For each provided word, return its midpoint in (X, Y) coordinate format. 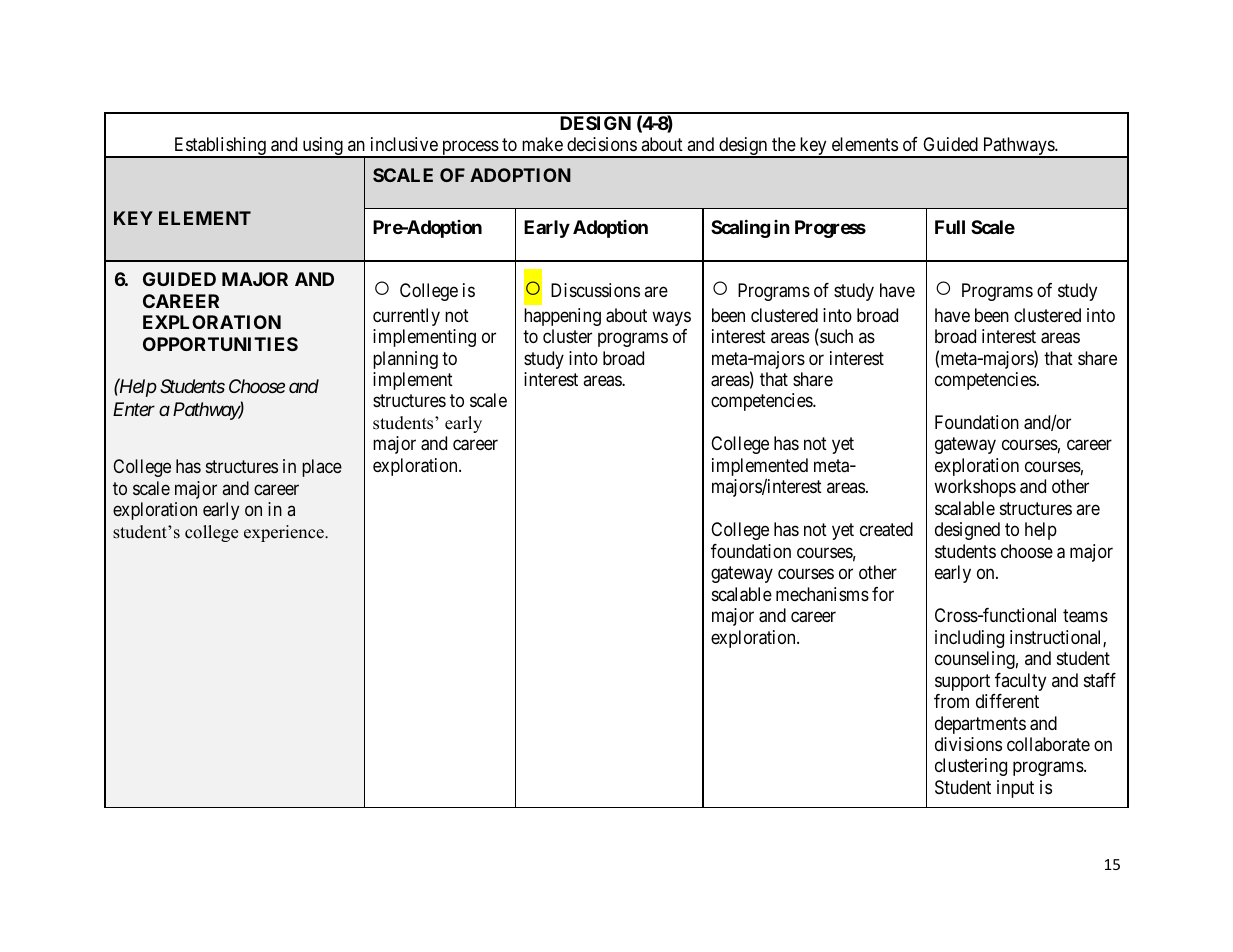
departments (980, 725)
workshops (975, 488)
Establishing (220, 147)
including (969, 639)
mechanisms (822, 594)
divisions (968, 744)
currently (406, 317)
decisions (602, 144)
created (886, 529)
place (322, 468)
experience (285, 533)
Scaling (740, 228)
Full (950, 227)
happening (562, 317)
